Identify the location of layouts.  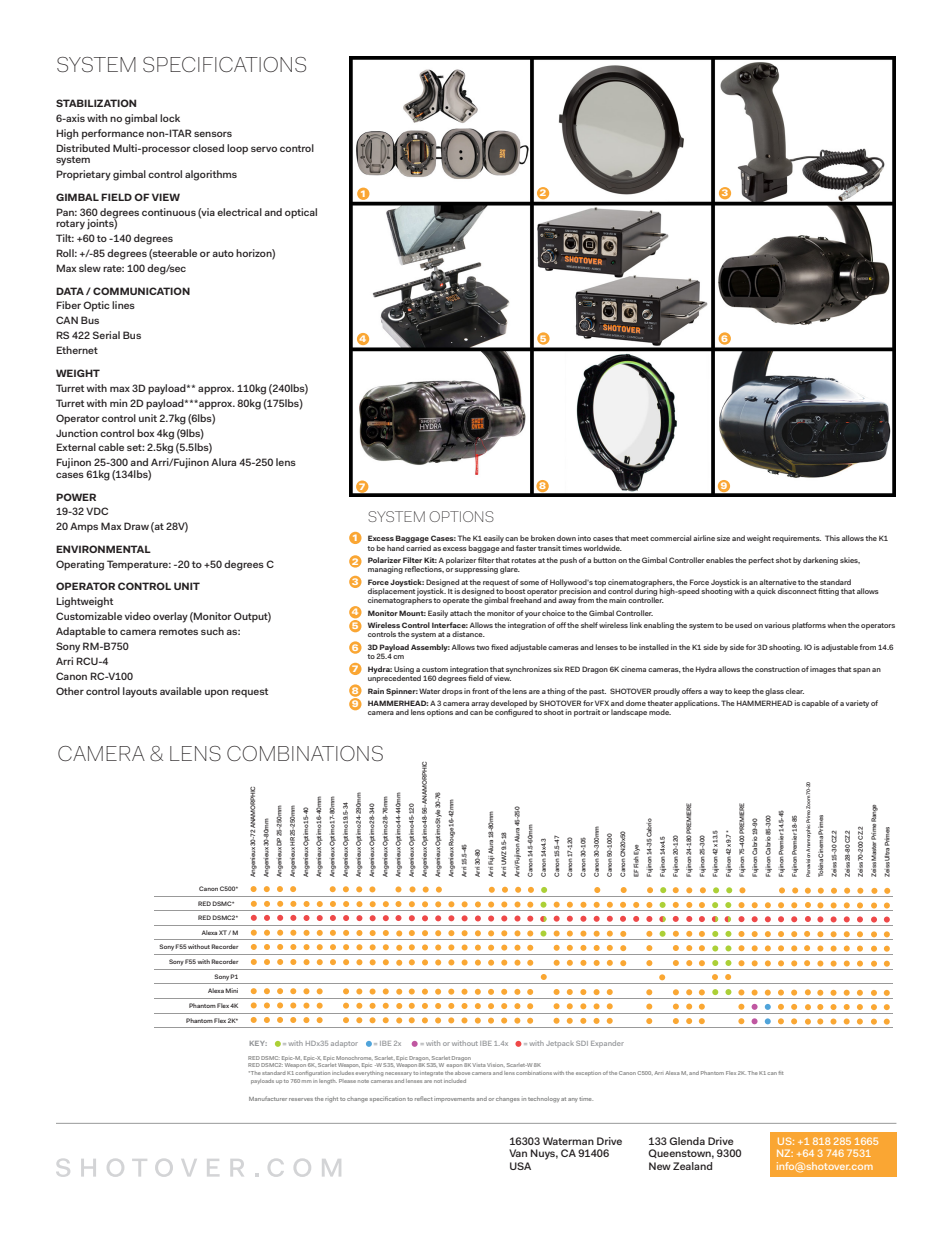
(140, 692).
